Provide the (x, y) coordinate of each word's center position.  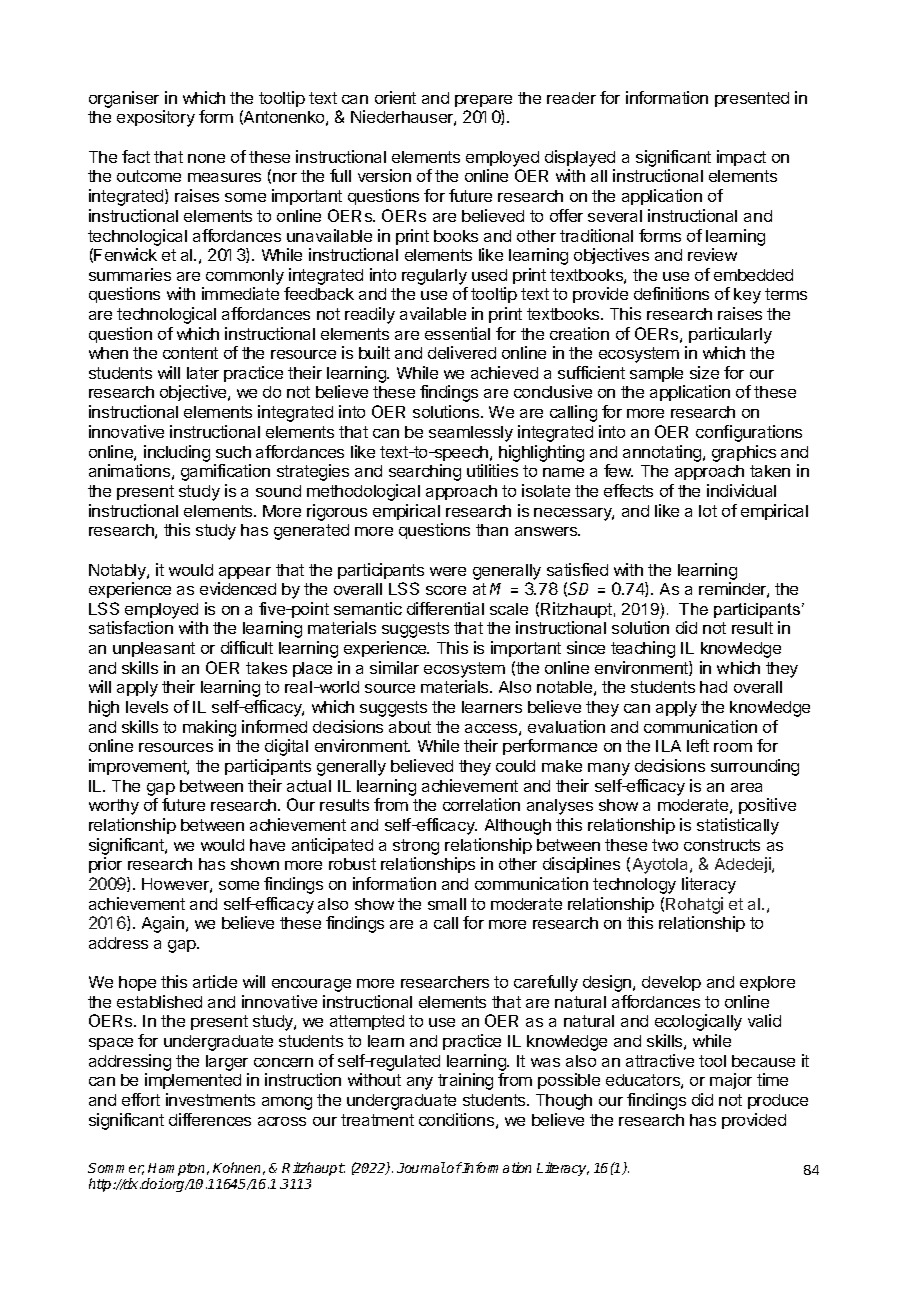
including (177, 453)
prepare (483, 101)
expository (156, 118)
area (746, 787)
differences (210, 1119)
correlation (481, 804)
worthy (114, 807)
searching (425, 472)
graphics (744, 453)
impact (741, 158)
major (731, 1081)
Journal (421, 1167)
